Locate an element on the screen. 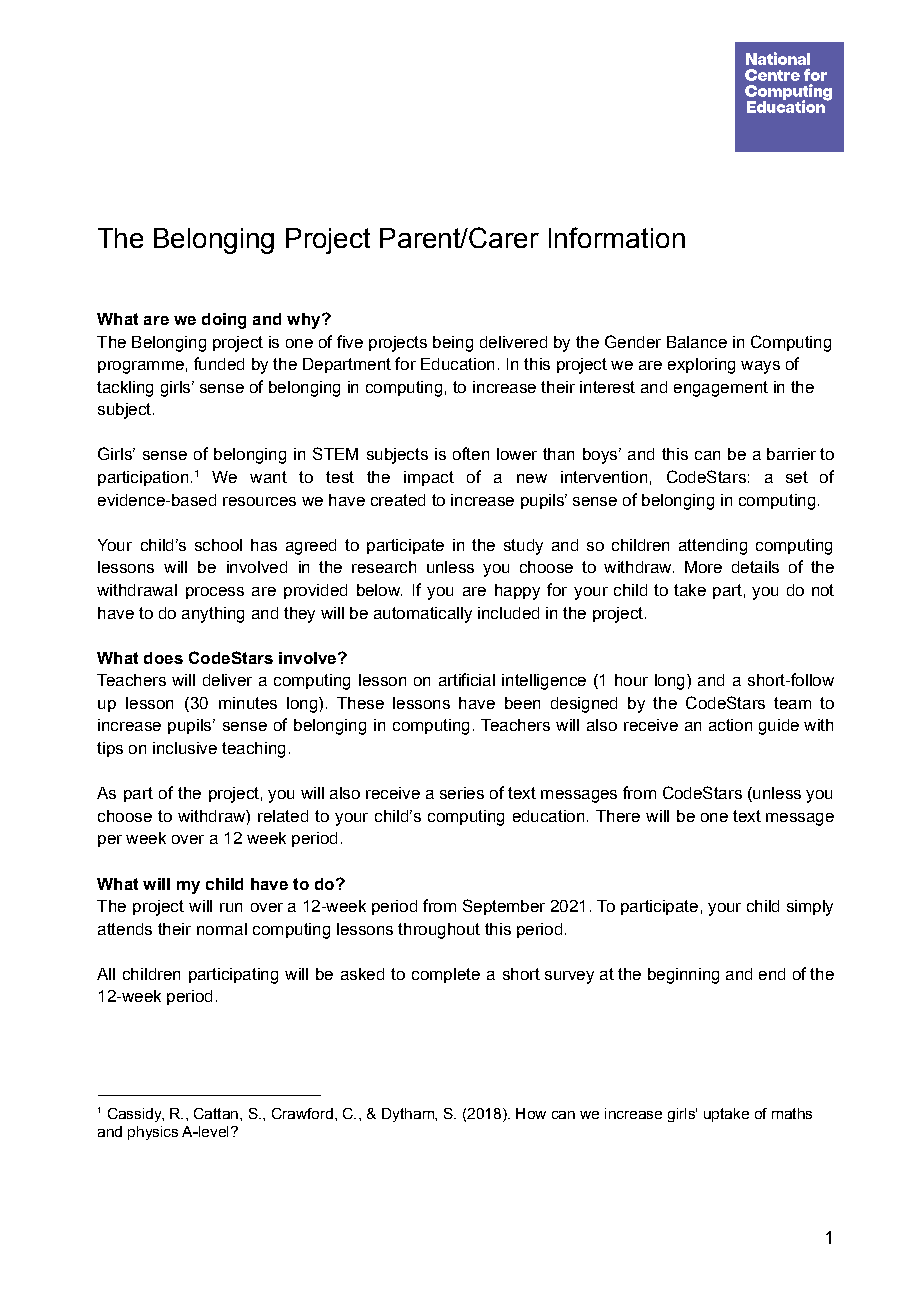 The height and width of the screenshot is (1307, 924). does is located at coordinates (163, 658).
